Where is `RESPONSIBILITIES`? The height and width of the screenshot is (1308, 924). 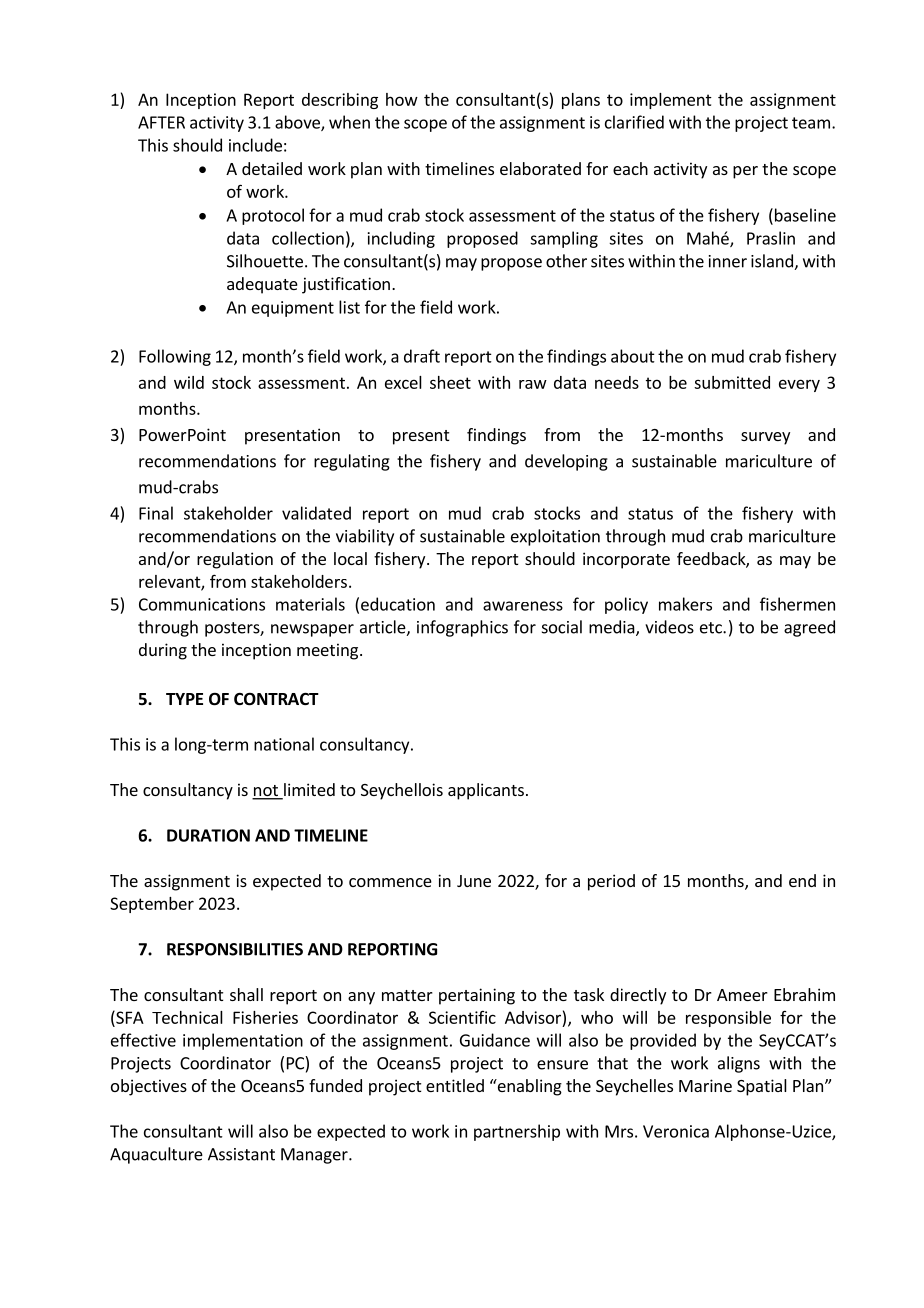
RESPONSIBILITIES is located at coordinates (235, 949).
